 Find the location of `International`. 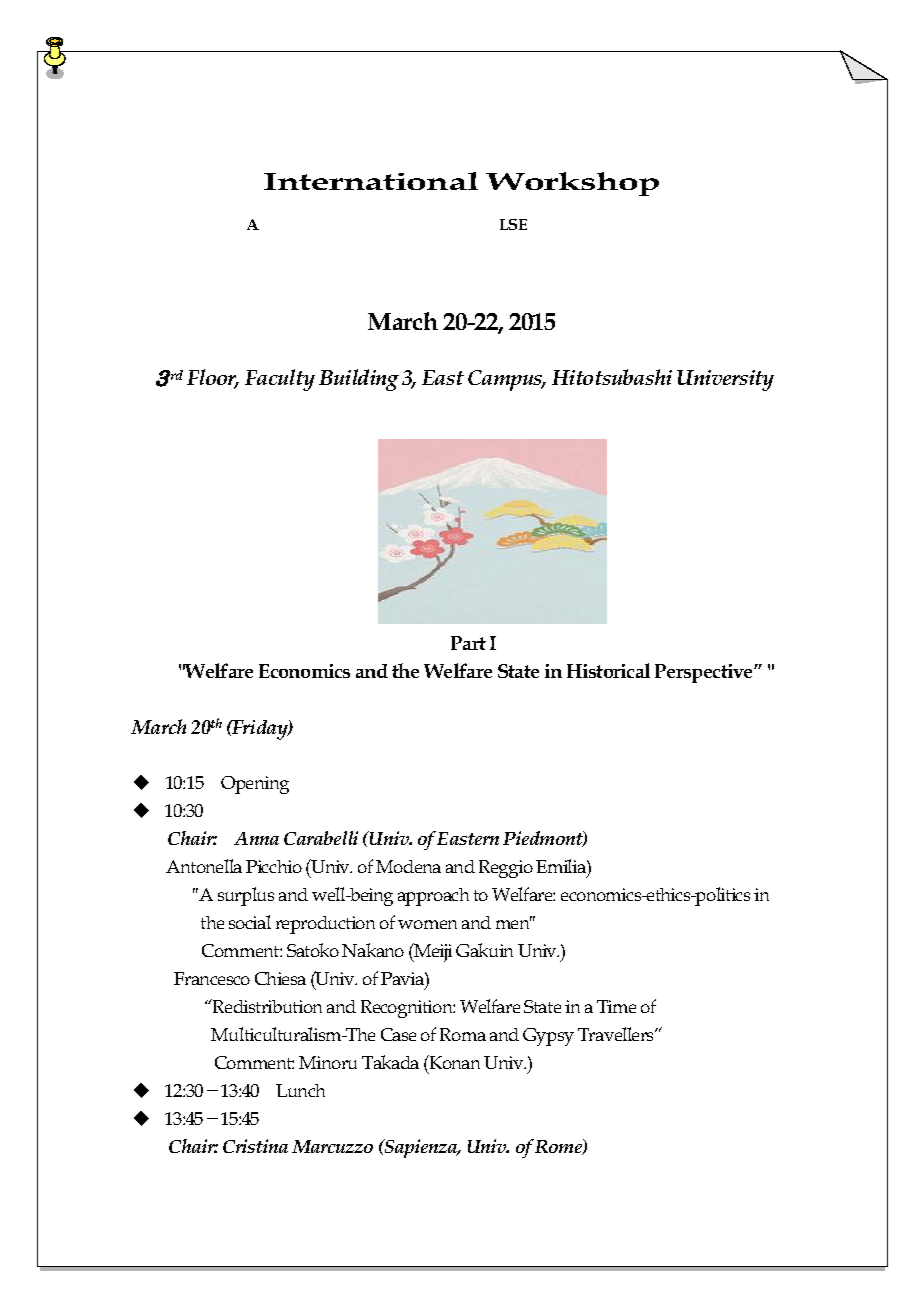

International is located at coordinates (371, 181).
